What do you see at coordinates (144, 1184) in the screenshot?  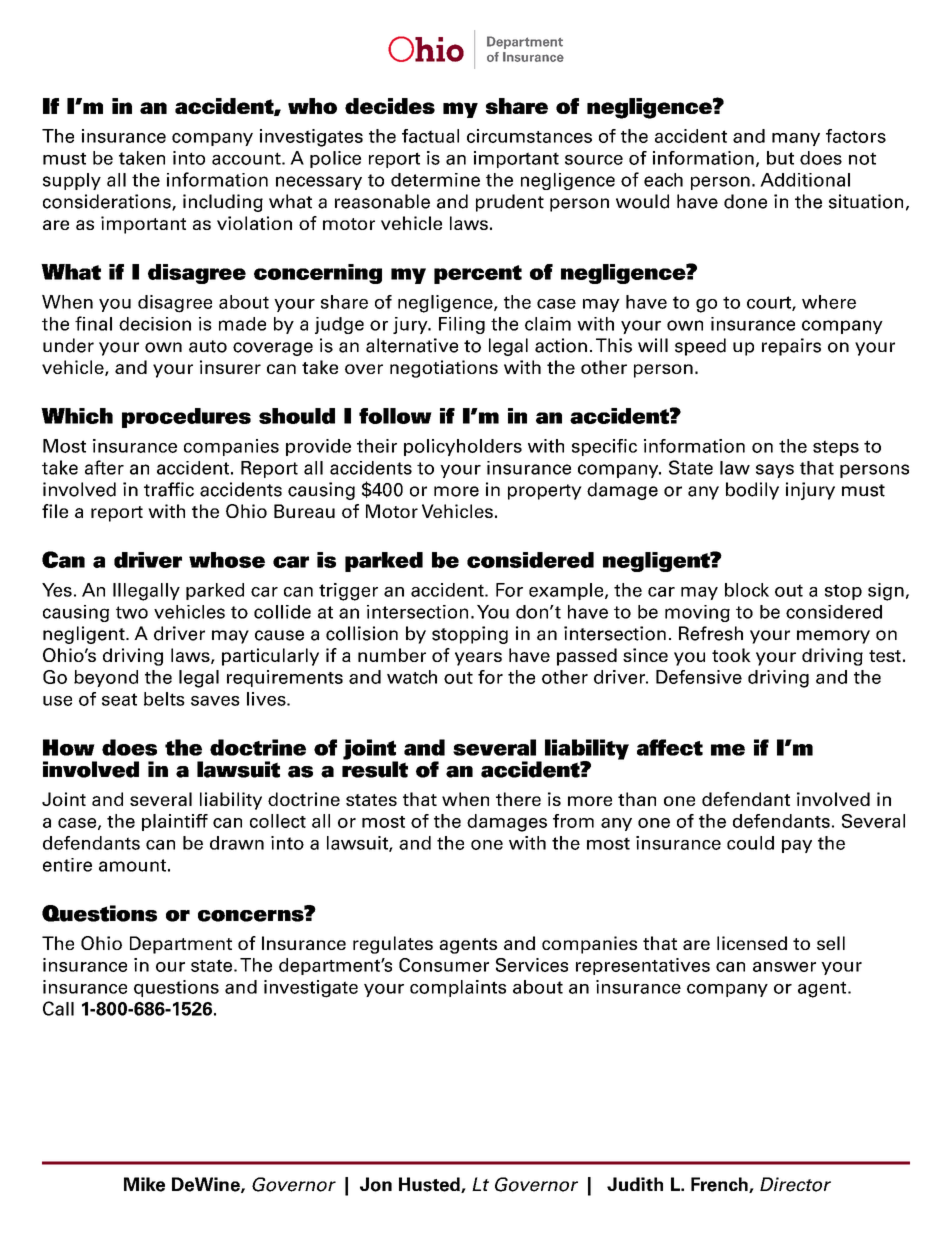 I see `Mike` at bounding box center [144, 1184].
